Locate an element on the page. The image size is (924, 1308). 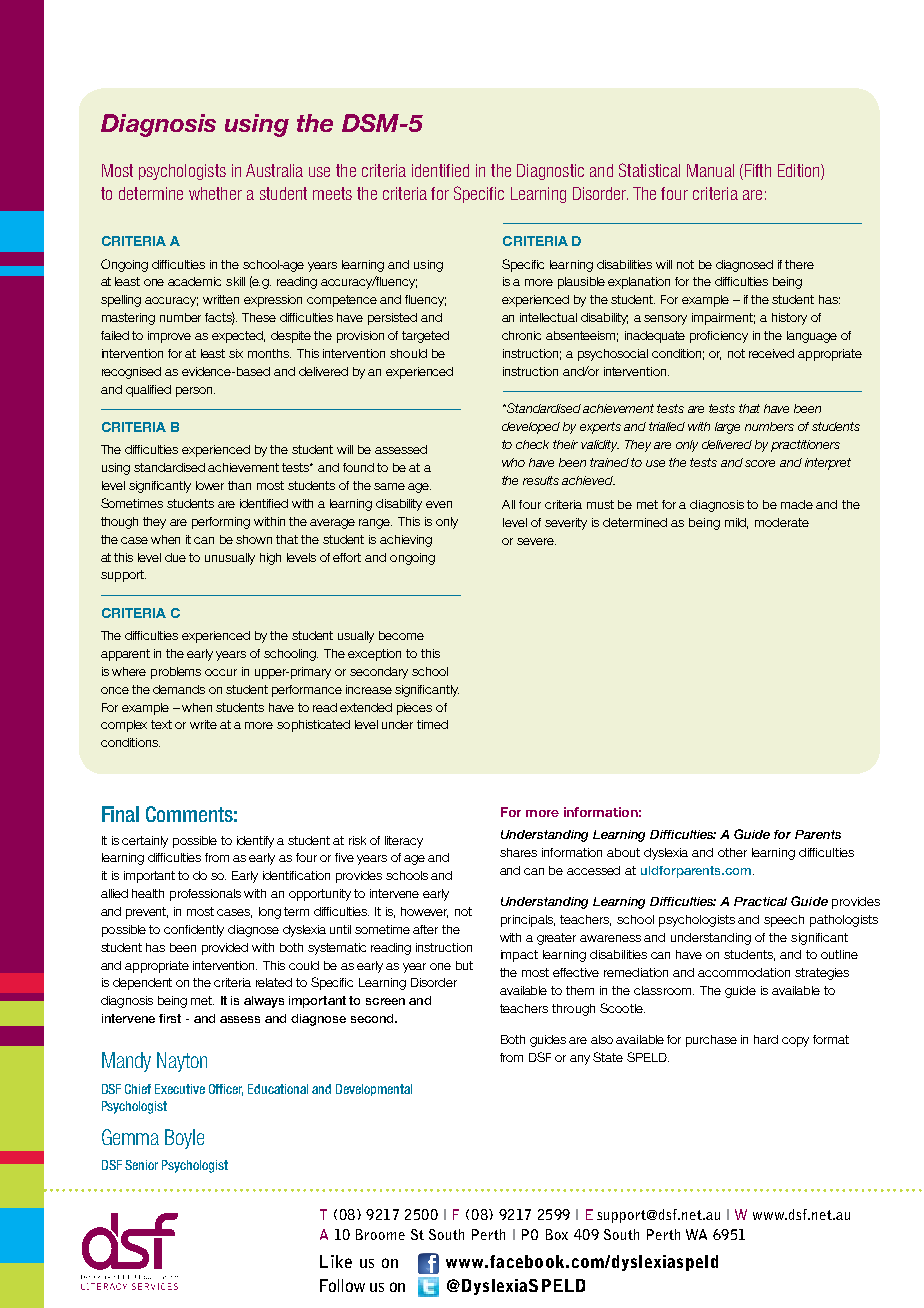
write is located at coordinates (203, 724).
